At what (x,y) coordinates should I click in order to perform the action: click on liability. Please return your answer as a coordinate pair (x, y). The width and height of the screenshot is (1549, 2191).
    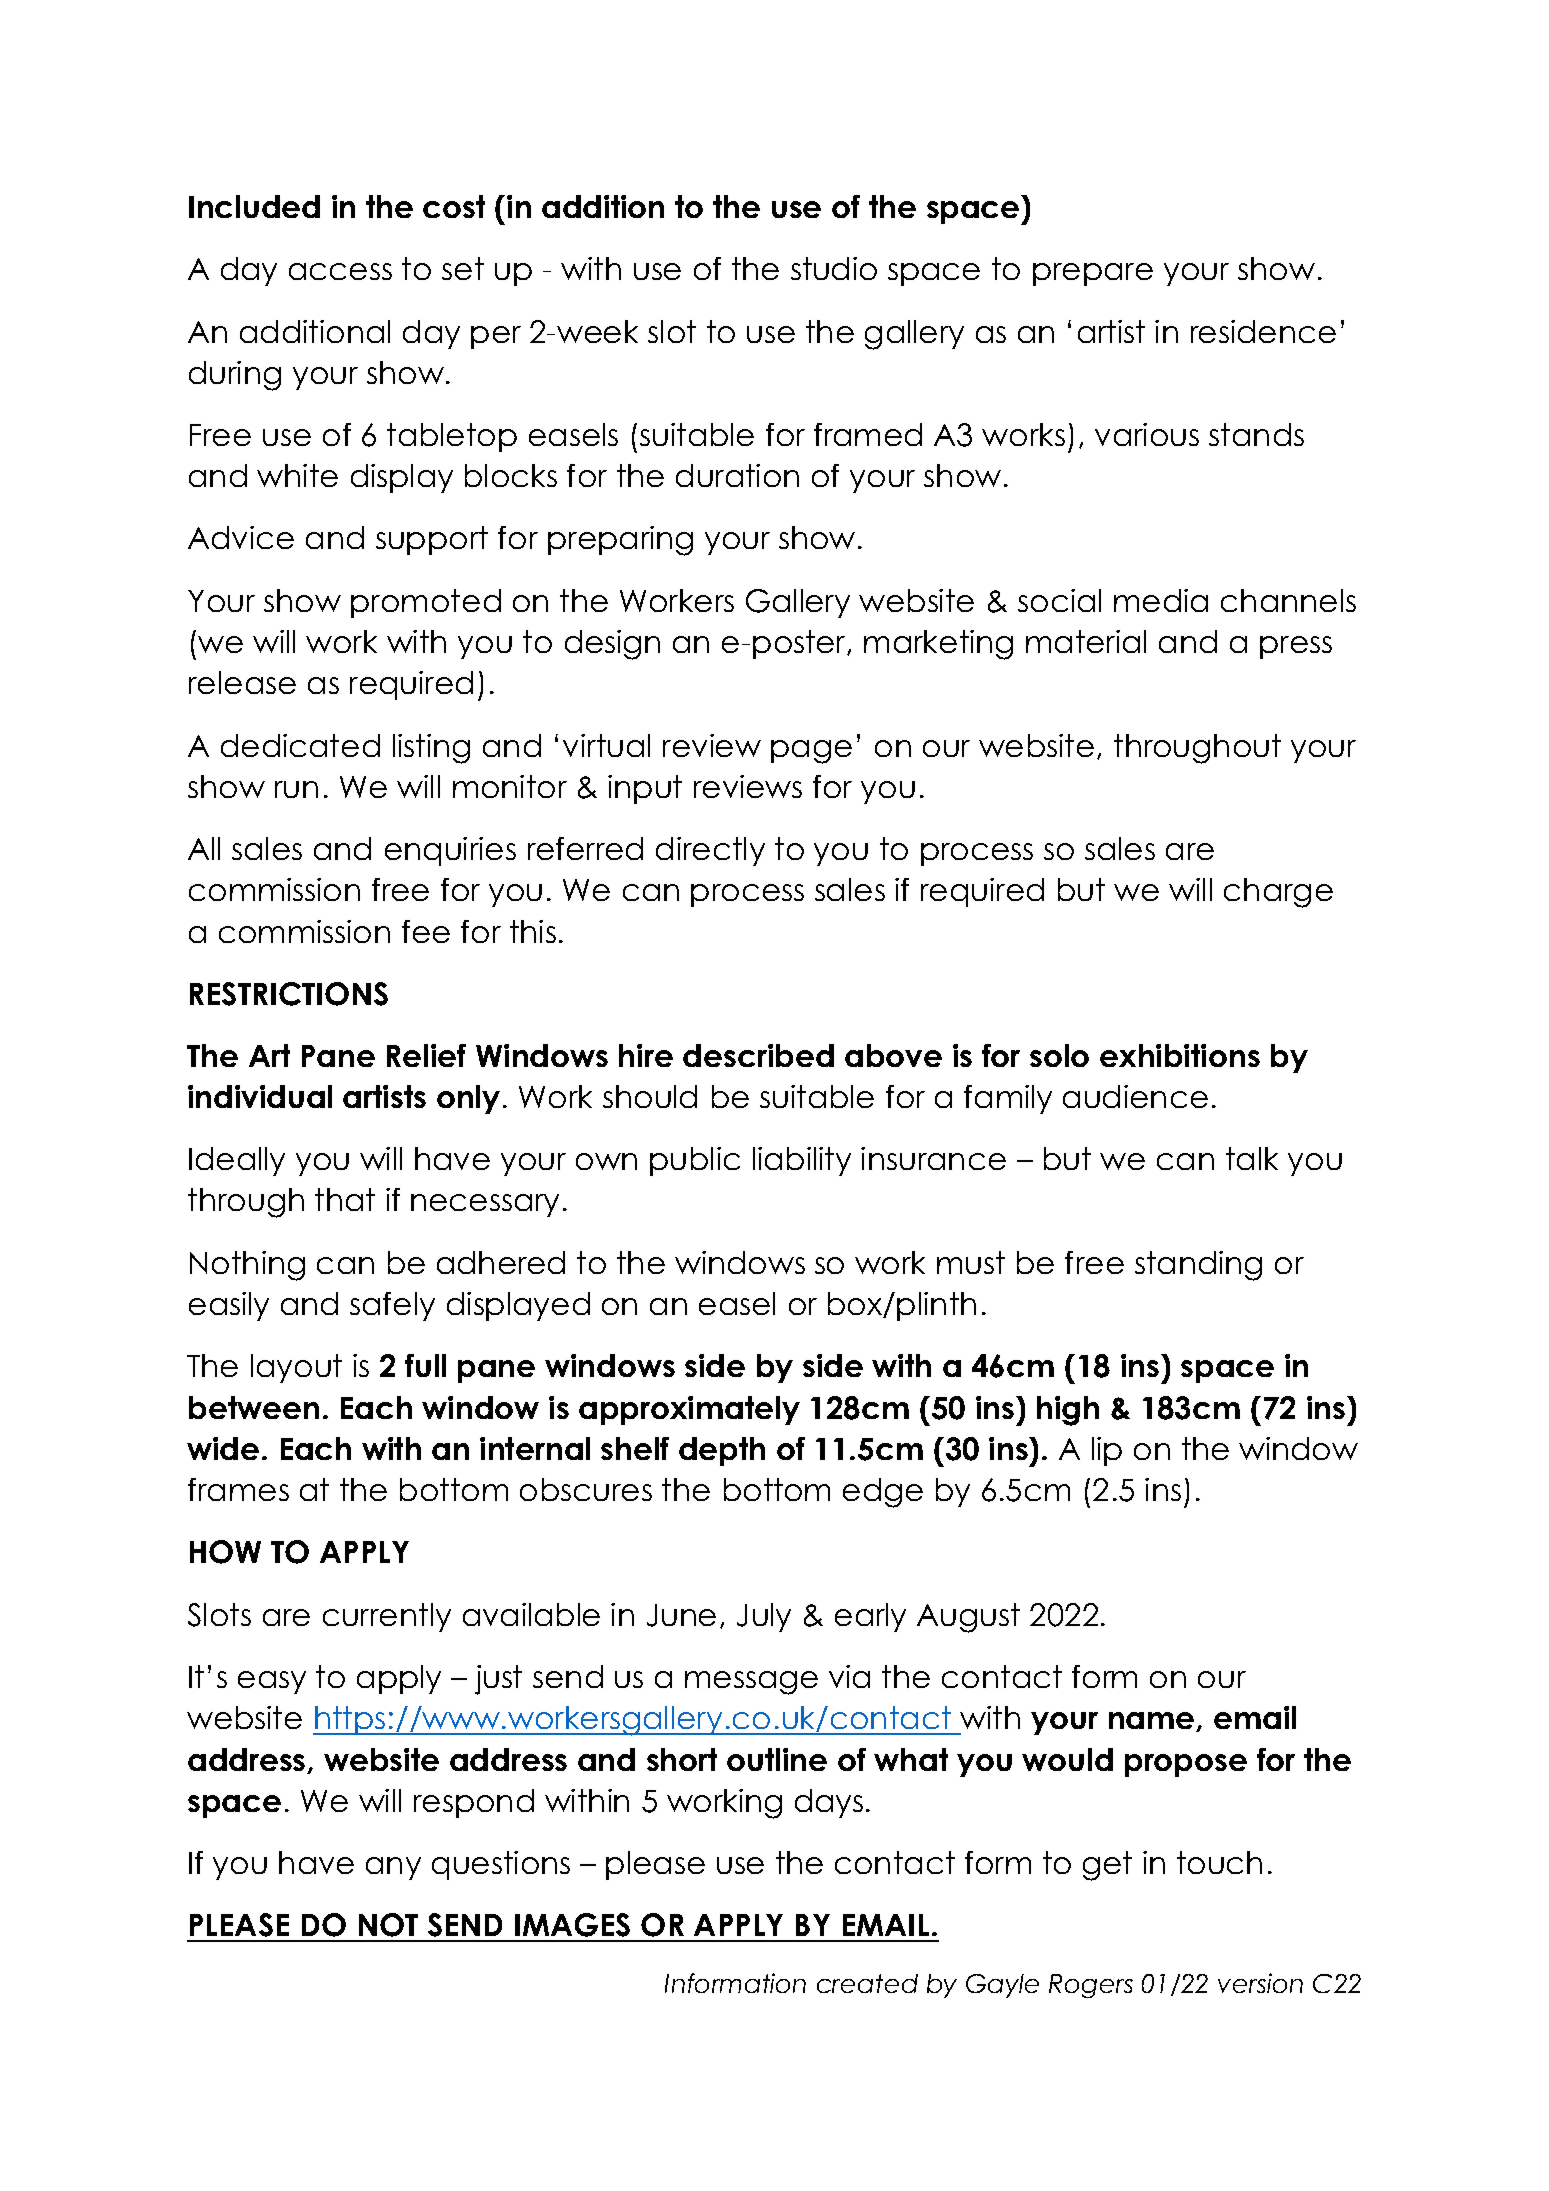
    Looking at the image, I should click on (802, 1161).
